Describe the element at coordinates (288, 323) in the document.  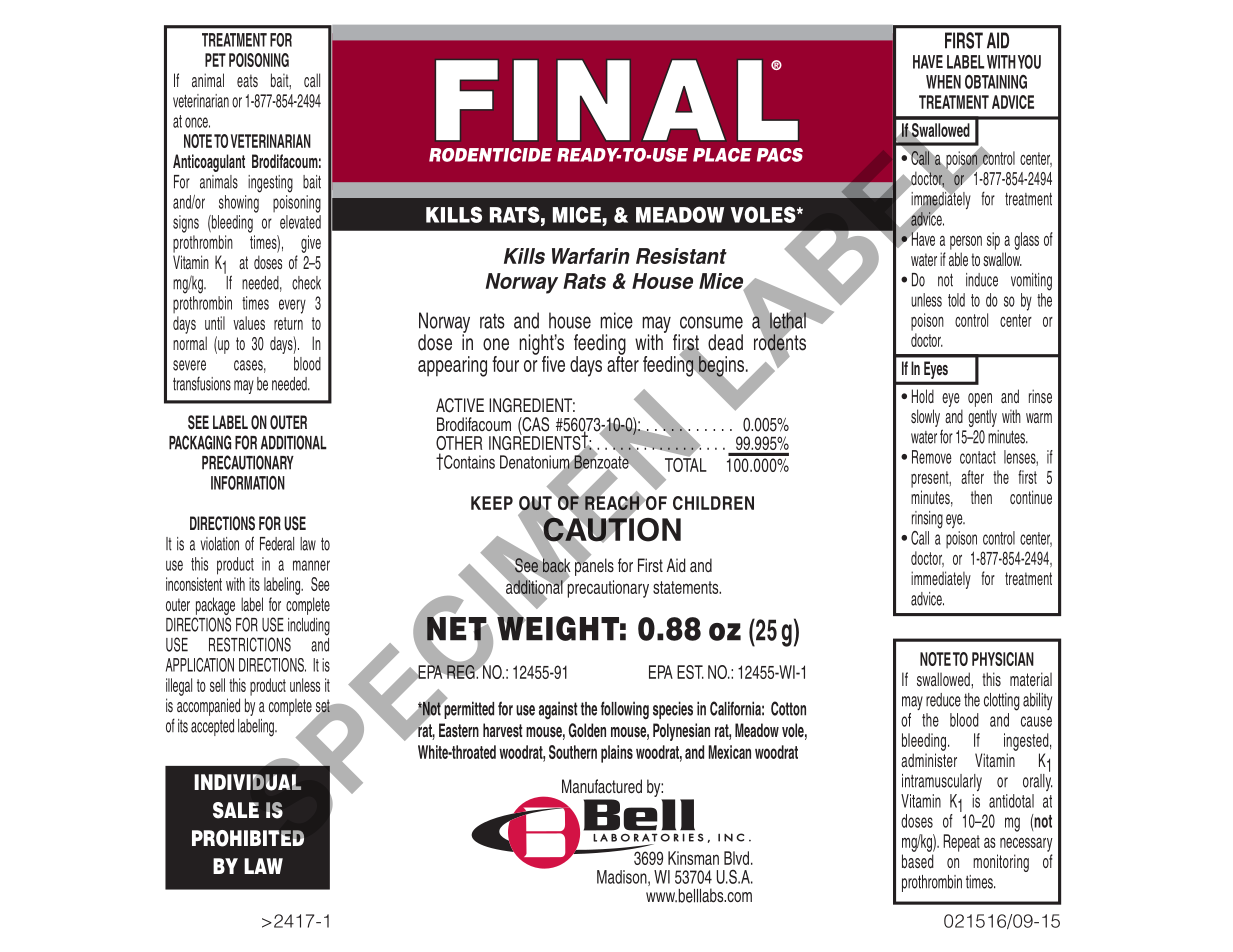
I see `return` at that location.
